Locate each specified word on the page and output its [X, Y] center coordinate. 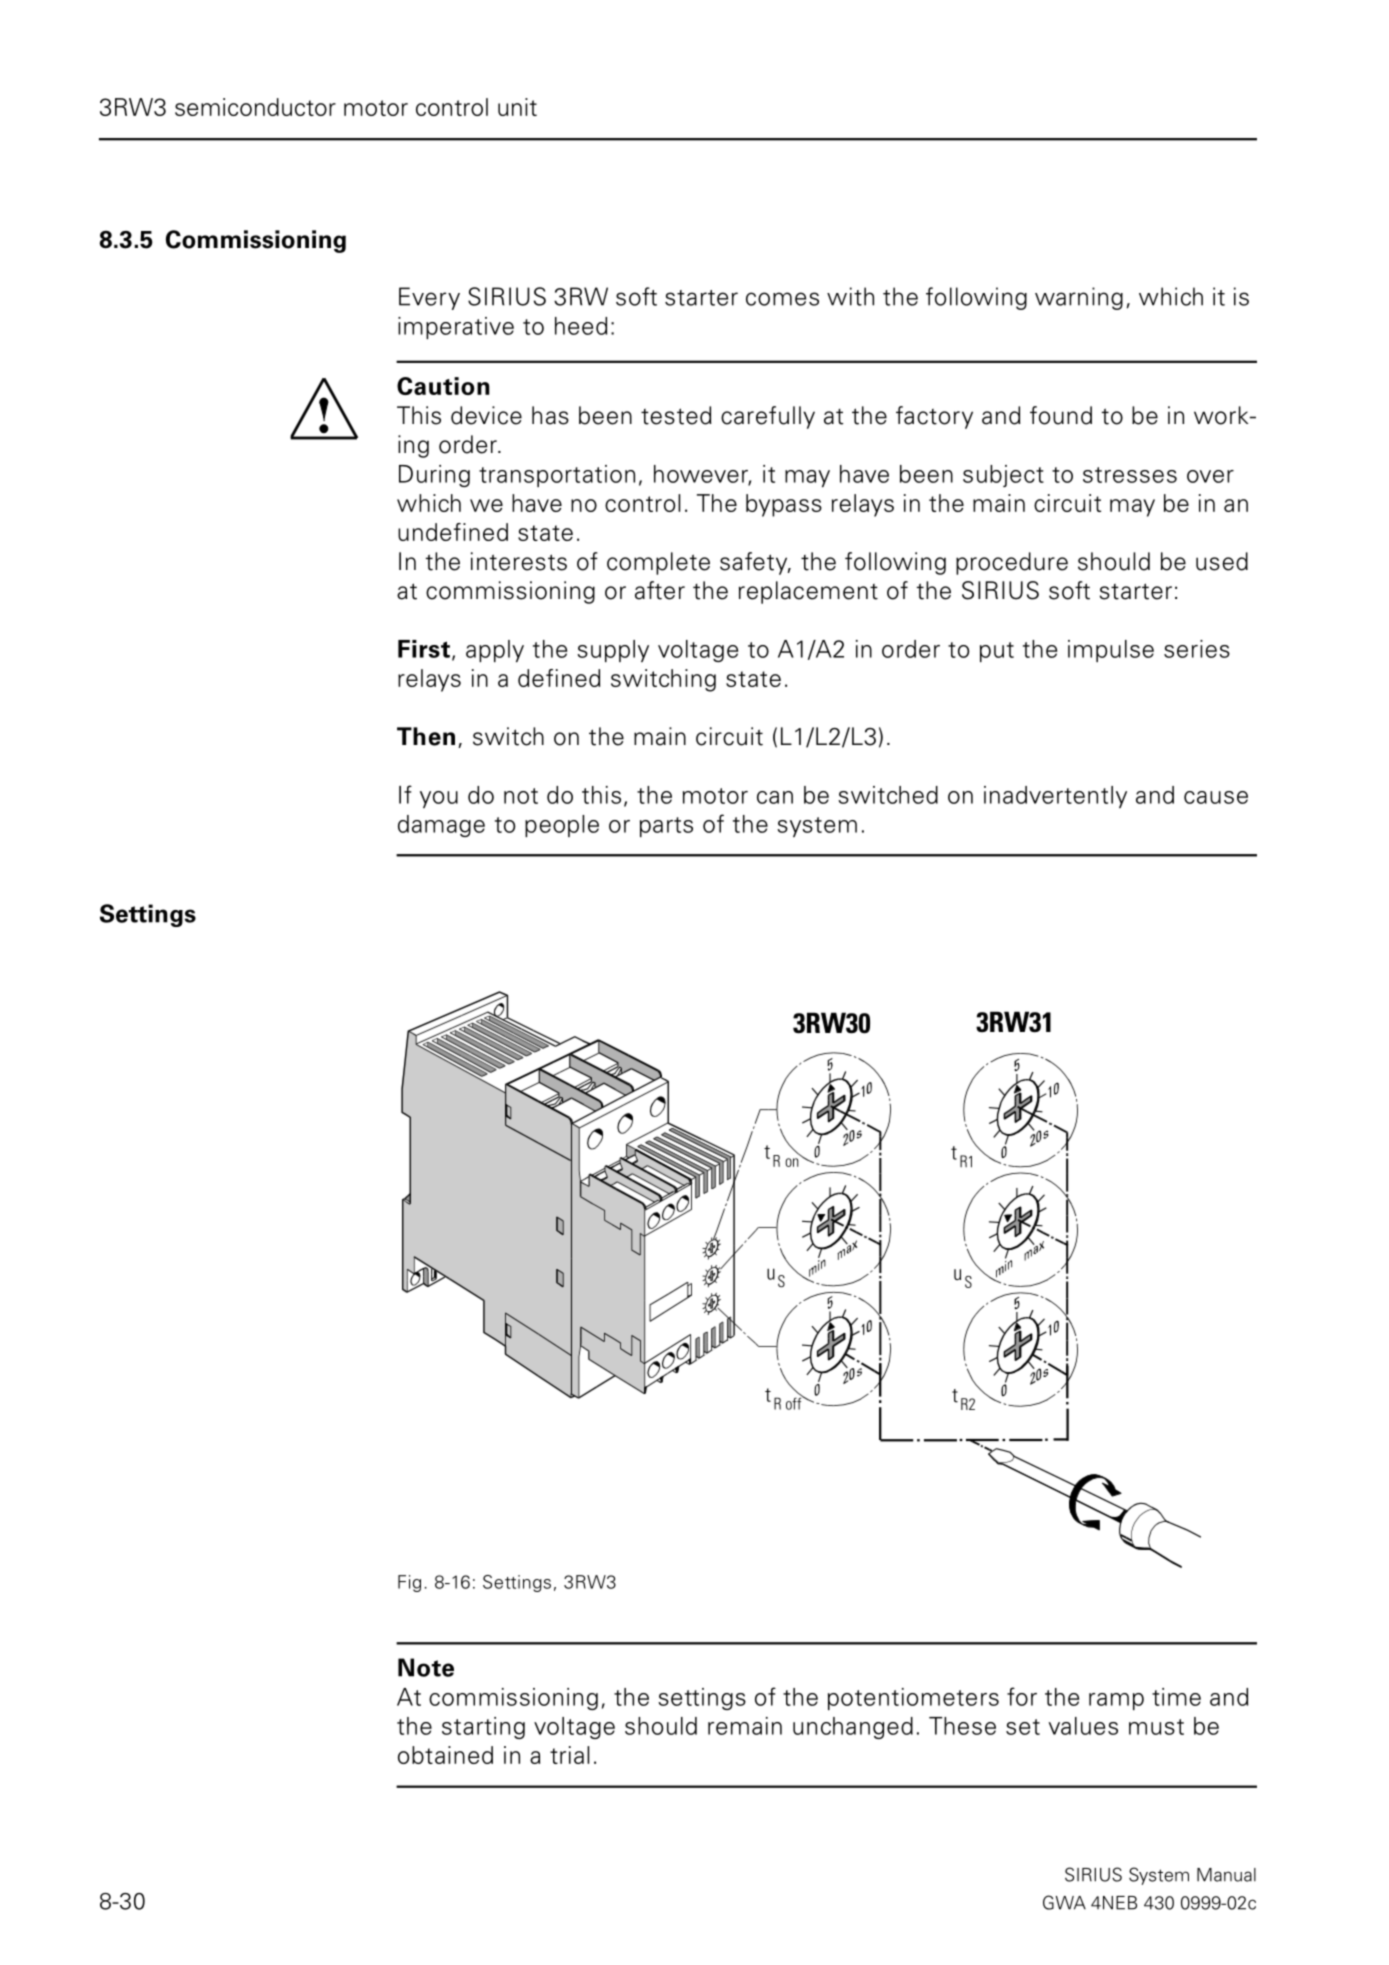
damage [441, 826]
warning [1079, 298]
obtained [445, 1755]
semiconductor [255, 107]
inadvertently [1055, 797]
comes [782, 299]
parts [666, 827]
